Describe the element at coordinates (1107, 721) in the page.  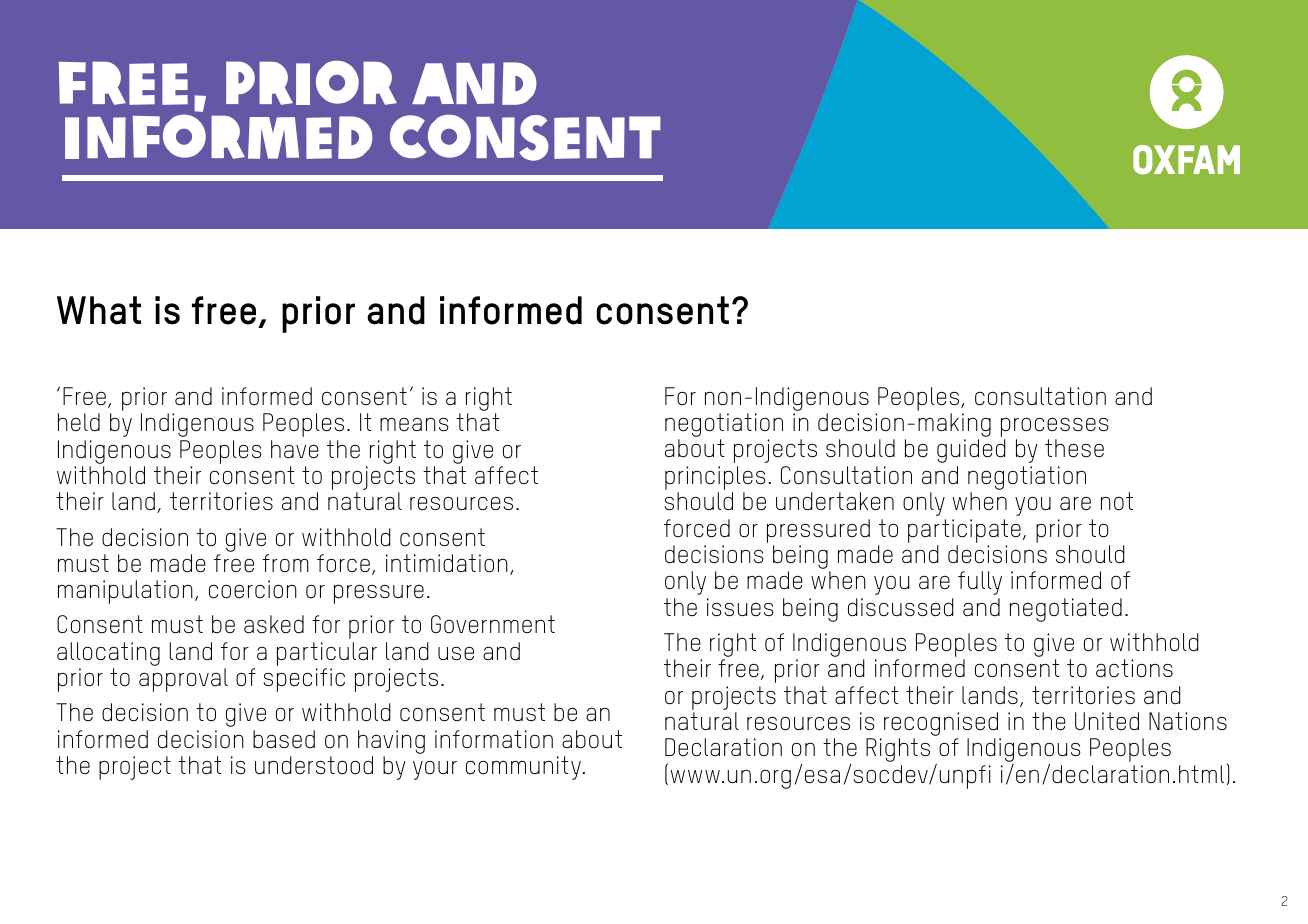
I see `United` at that location.
